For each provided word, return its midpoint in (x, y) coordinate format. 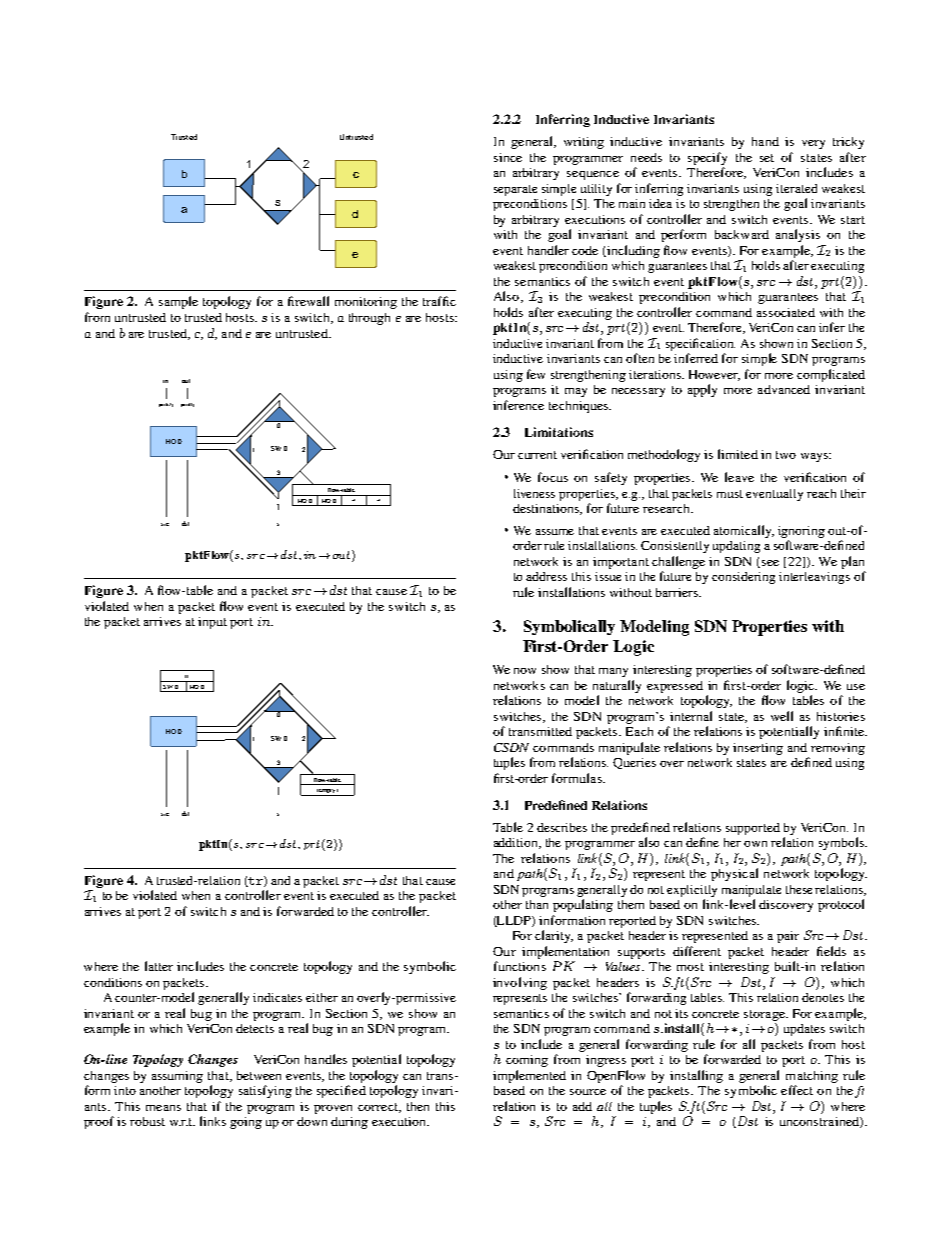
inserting (758, 749)
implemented (529, 1076)
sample (178, 302)
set (767, 158)
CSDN (511, 747)
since (508, 157)
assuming (177, 1077)
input (212, 623)
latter (159, 966)
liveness (534, 493)
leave (739, 477)
